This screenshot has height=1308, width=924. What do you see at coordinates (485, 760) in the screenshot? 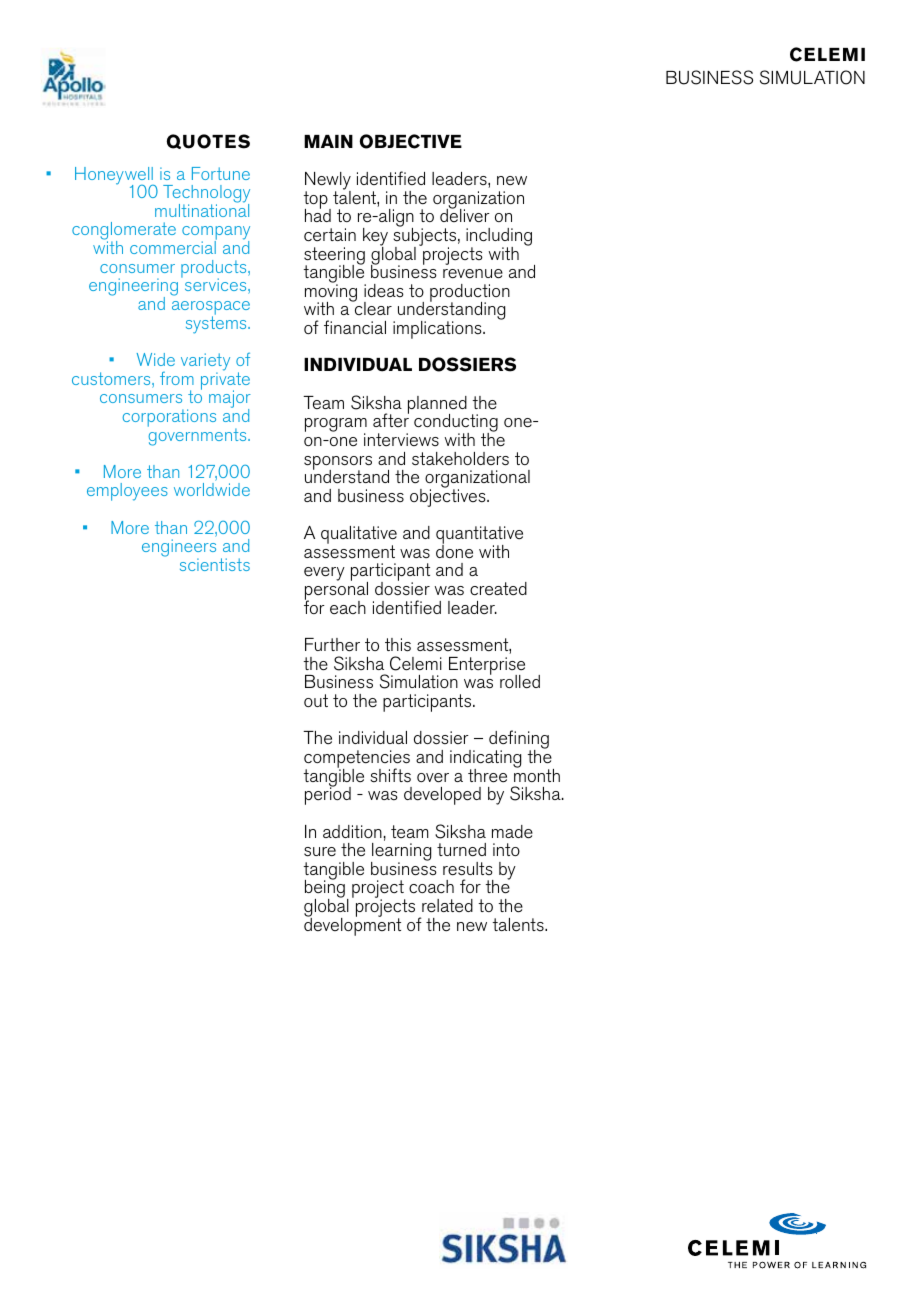
I see `indicating` at bounding box center [485, 760].
